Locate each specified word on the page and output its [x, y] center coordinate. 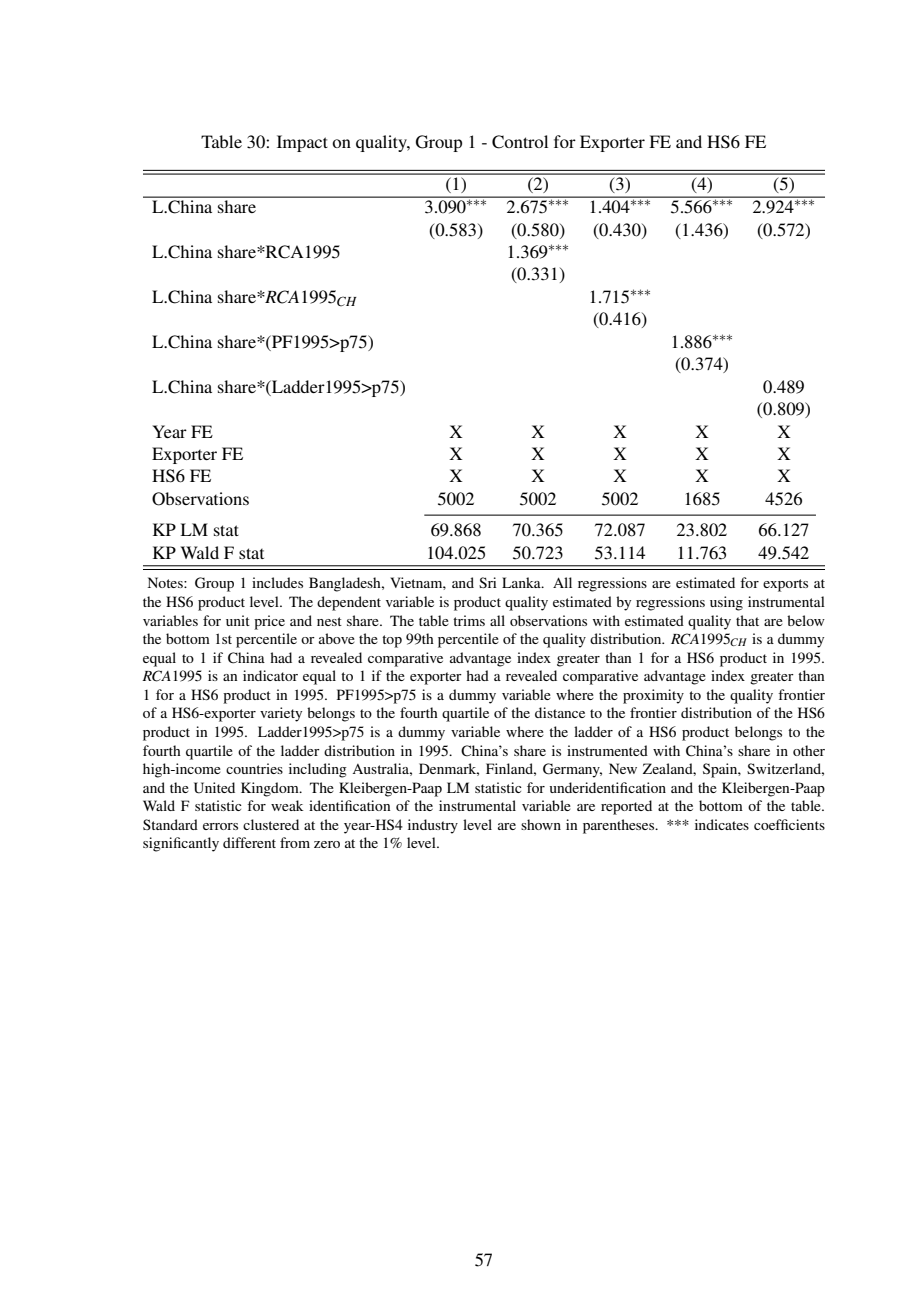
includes [277, 582]
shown [541, 824]
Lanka [522, 582]
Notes [166, 582]
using [726, 603]
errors [220, 826]
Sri [488, 582]
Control [520, 142]
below [806, 620]
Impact [302, 143]
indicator [270, 675]
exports [785, 585]
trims [469, 620]
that [747, 620]
